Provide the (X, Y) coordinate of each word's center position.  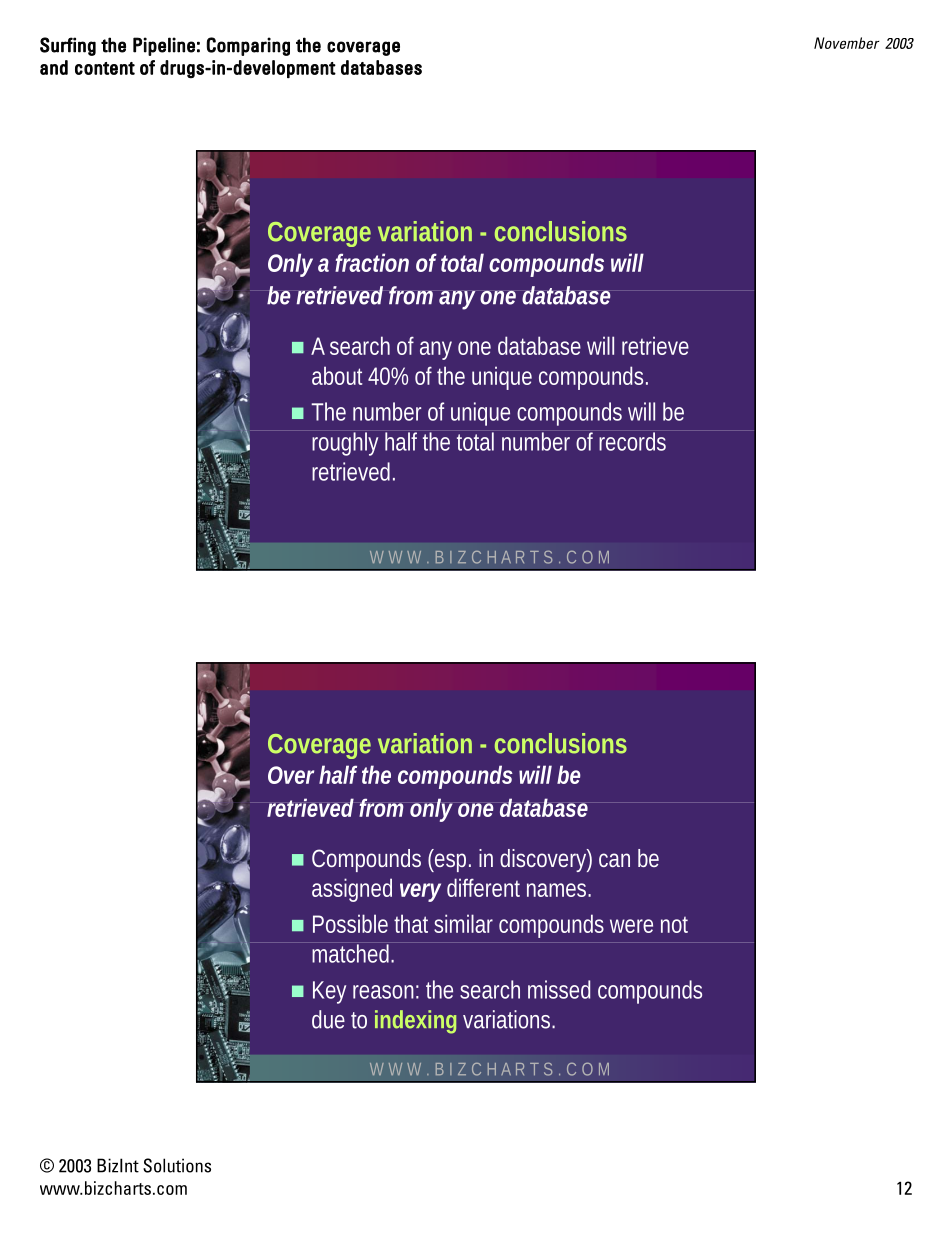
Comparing (248, 46)
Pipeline (164, 46)
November (846, 43)
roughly (345, 444)
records (632, 441)
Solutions (177, 1165)
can (614, 860)
